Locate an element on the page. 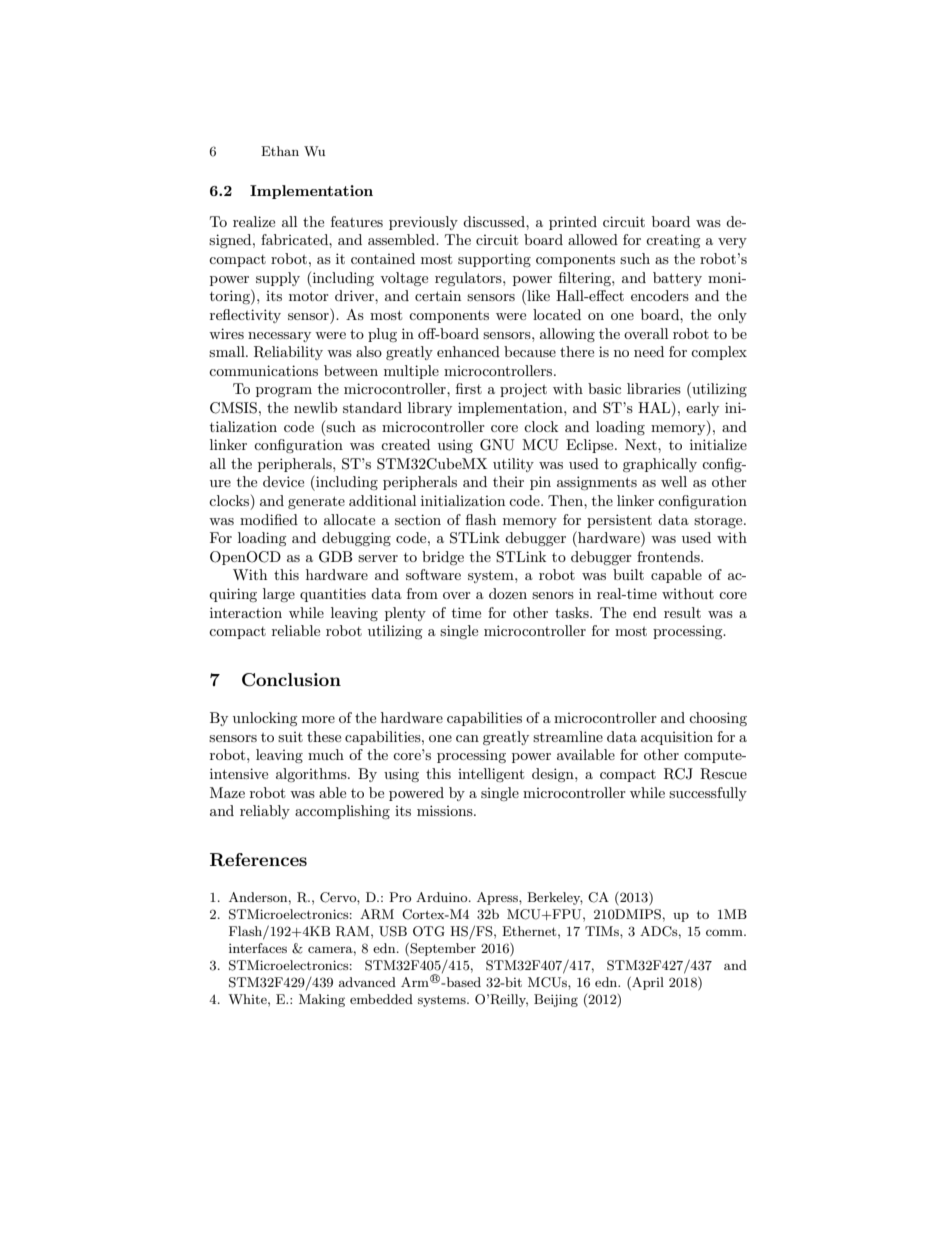 The height and width of the document is (1233, 952). creating is located at coordinates (673, 241).
